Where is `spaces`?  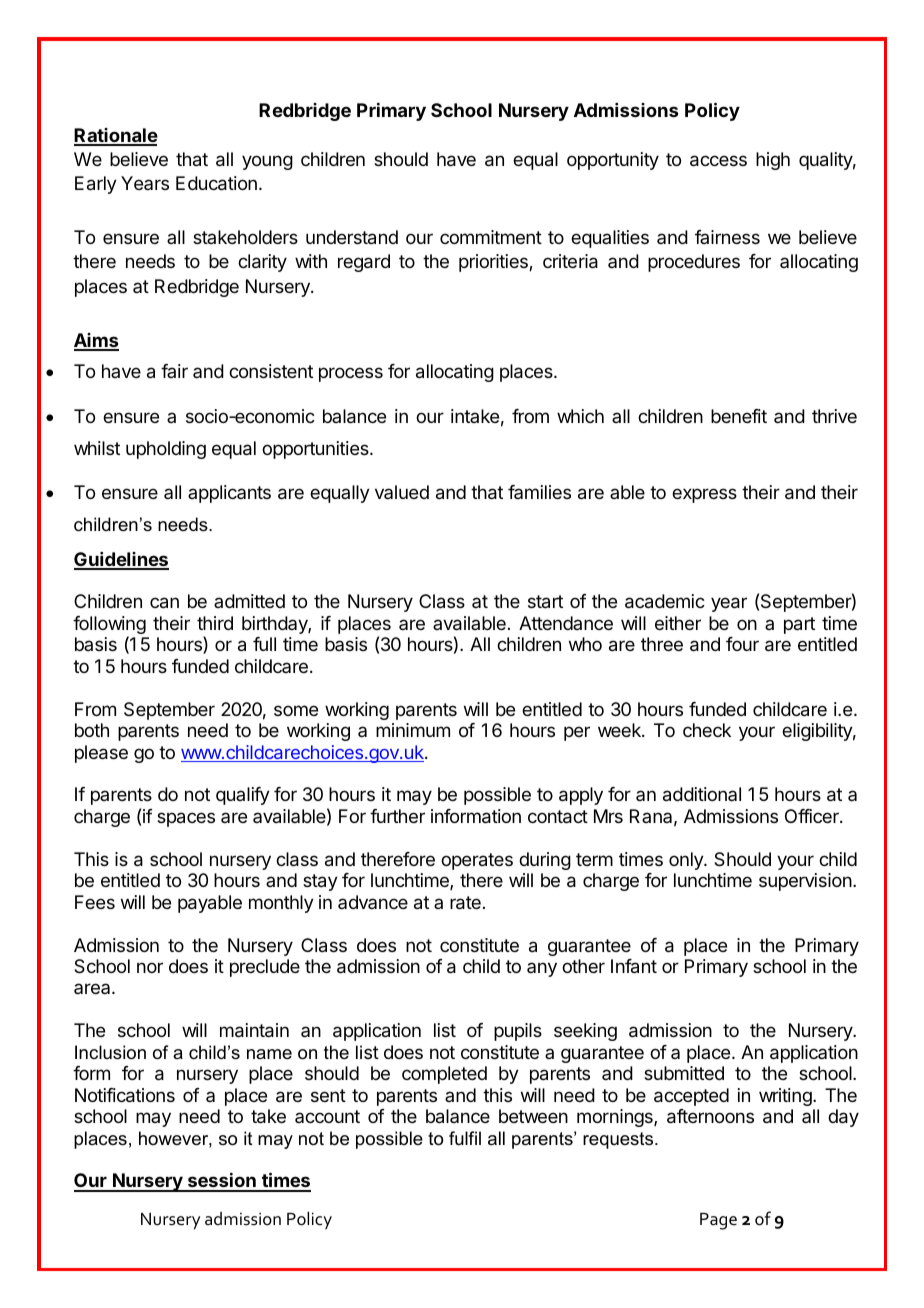
spaces is located at coordinates (186, 819).
